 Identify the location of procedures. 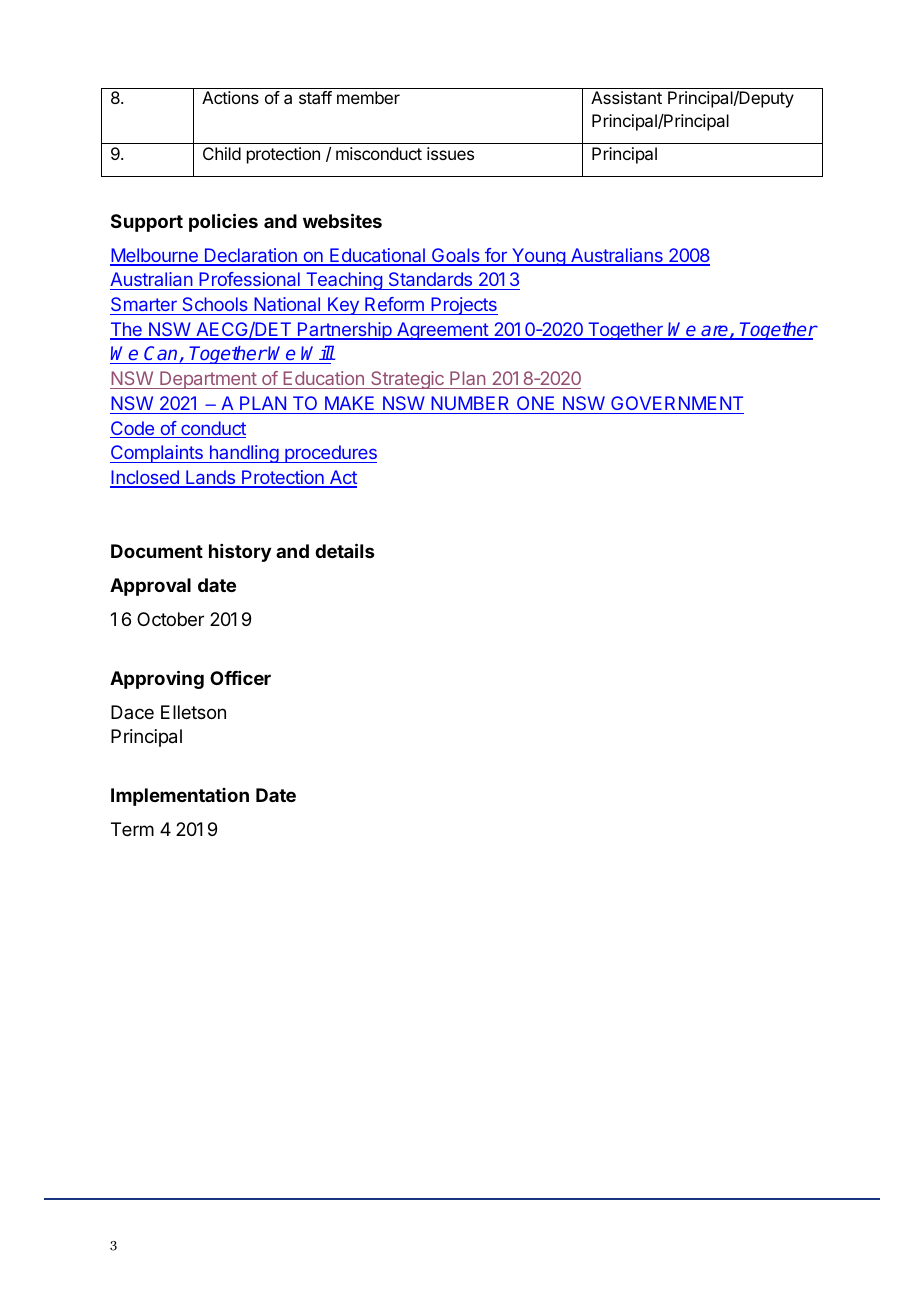
(330, 454).
